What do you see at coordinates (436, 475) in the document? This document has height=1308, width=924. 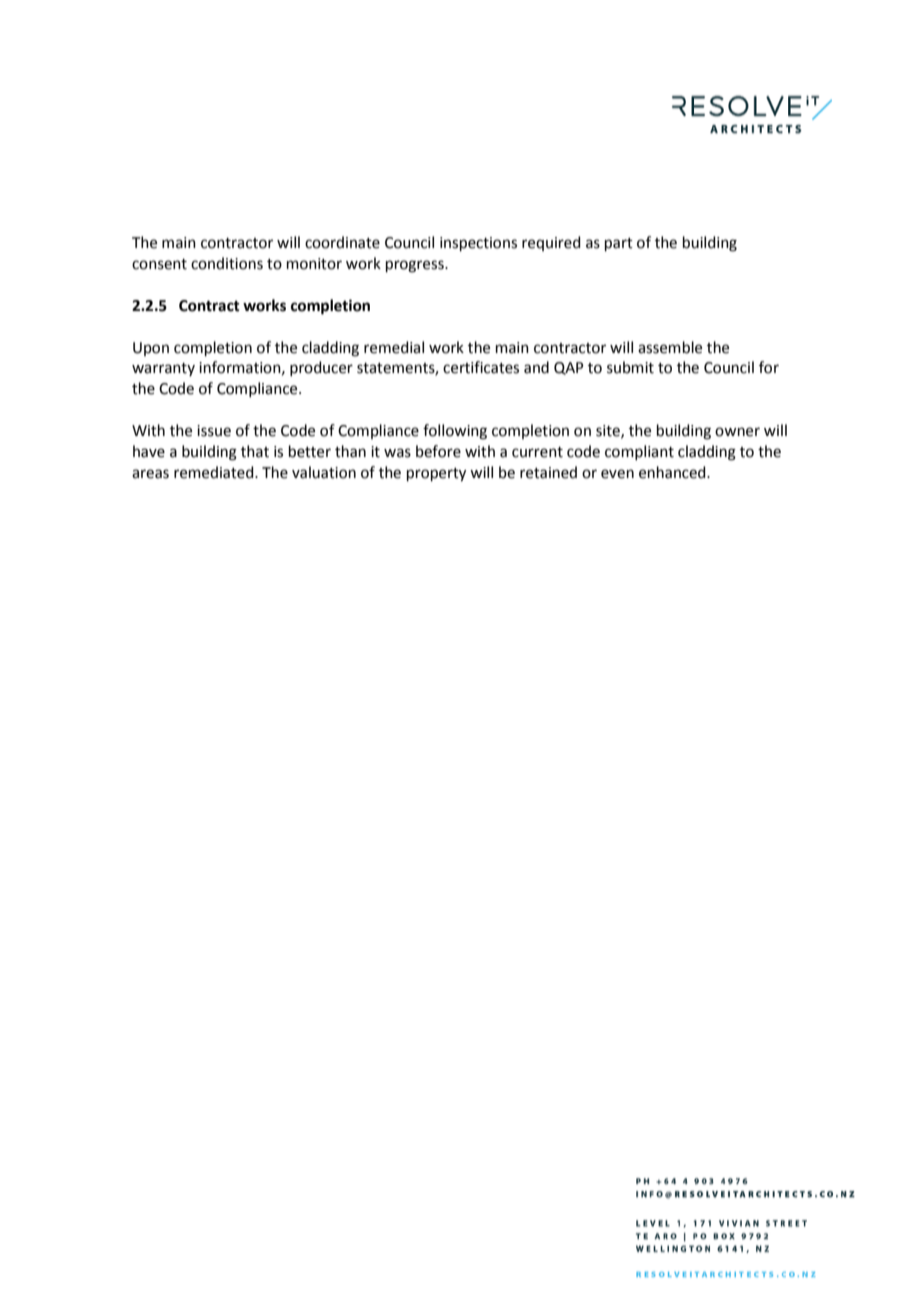 I see `property` at bounding box center [436, 475].
